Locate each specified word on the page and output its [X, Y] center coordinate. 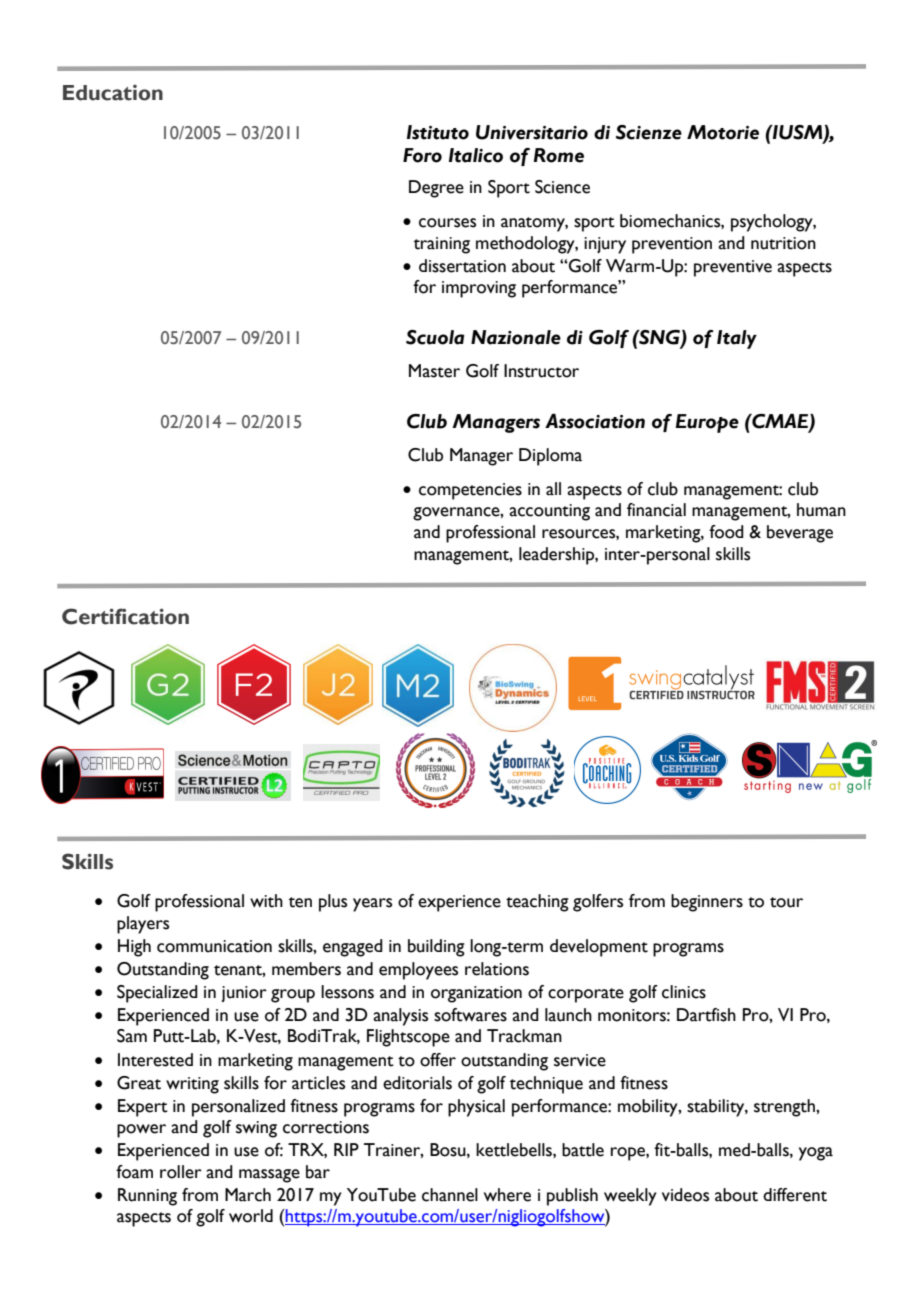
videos [685, 1195]
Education [113, 93]
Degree [436, 189]
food [726, 532]
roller [181, 1172]
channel [450, 1195]
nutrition [783, 243]
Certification [125, 616]
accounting [549, 512]
